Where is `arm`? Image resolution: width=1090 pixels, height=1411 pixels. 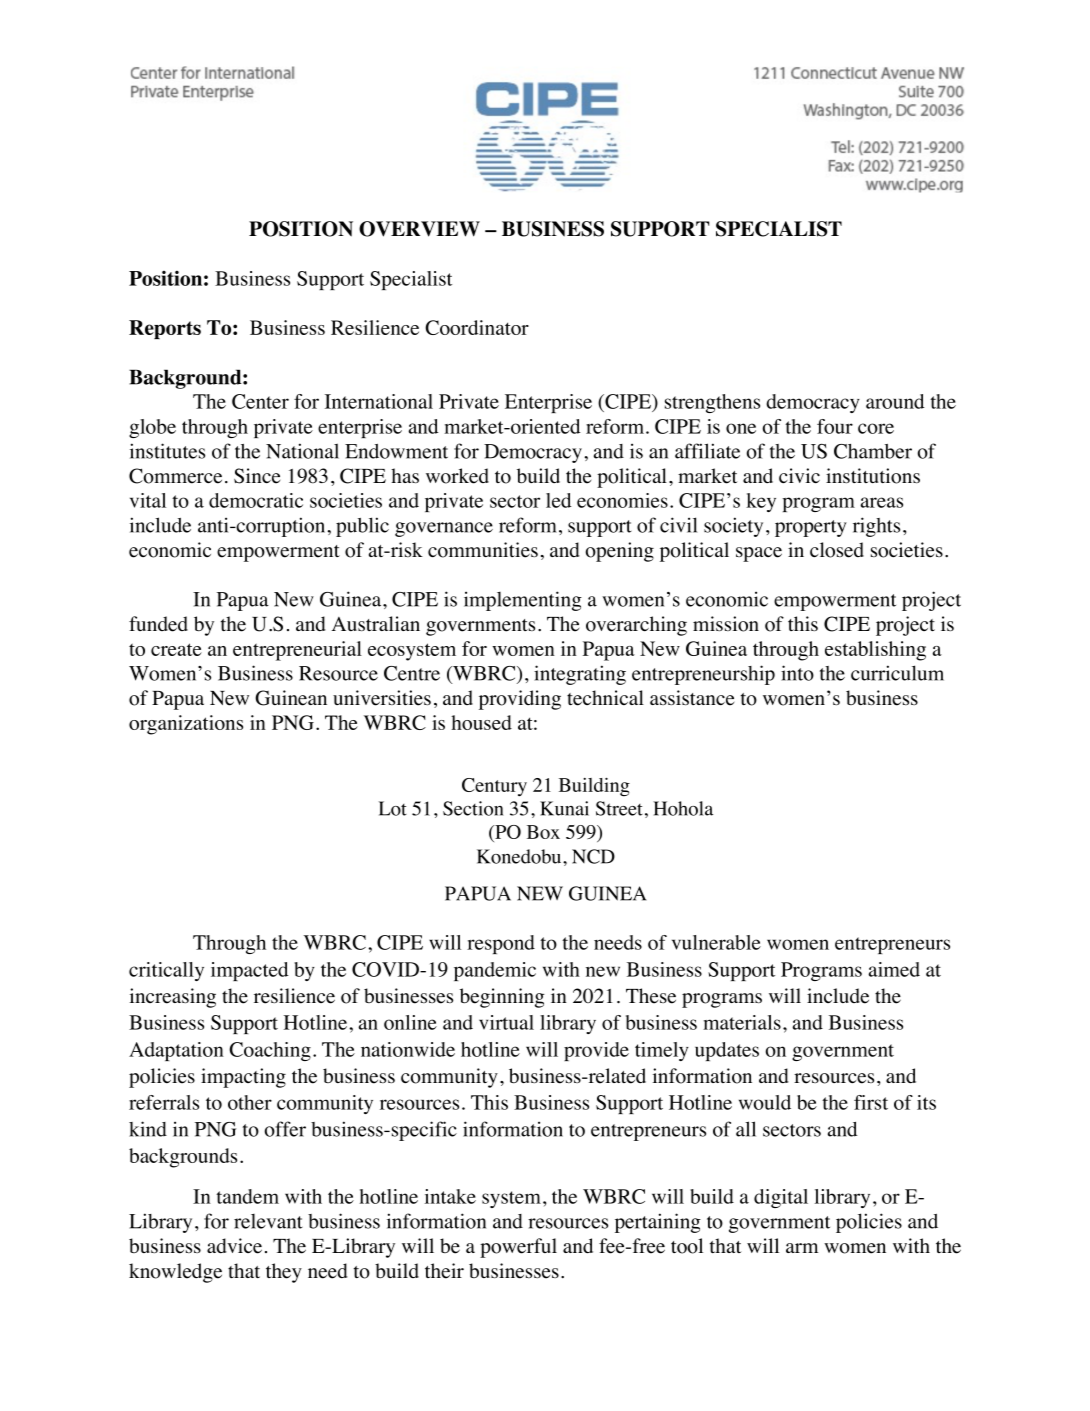 arm is located at coordinates (802, 1248).
